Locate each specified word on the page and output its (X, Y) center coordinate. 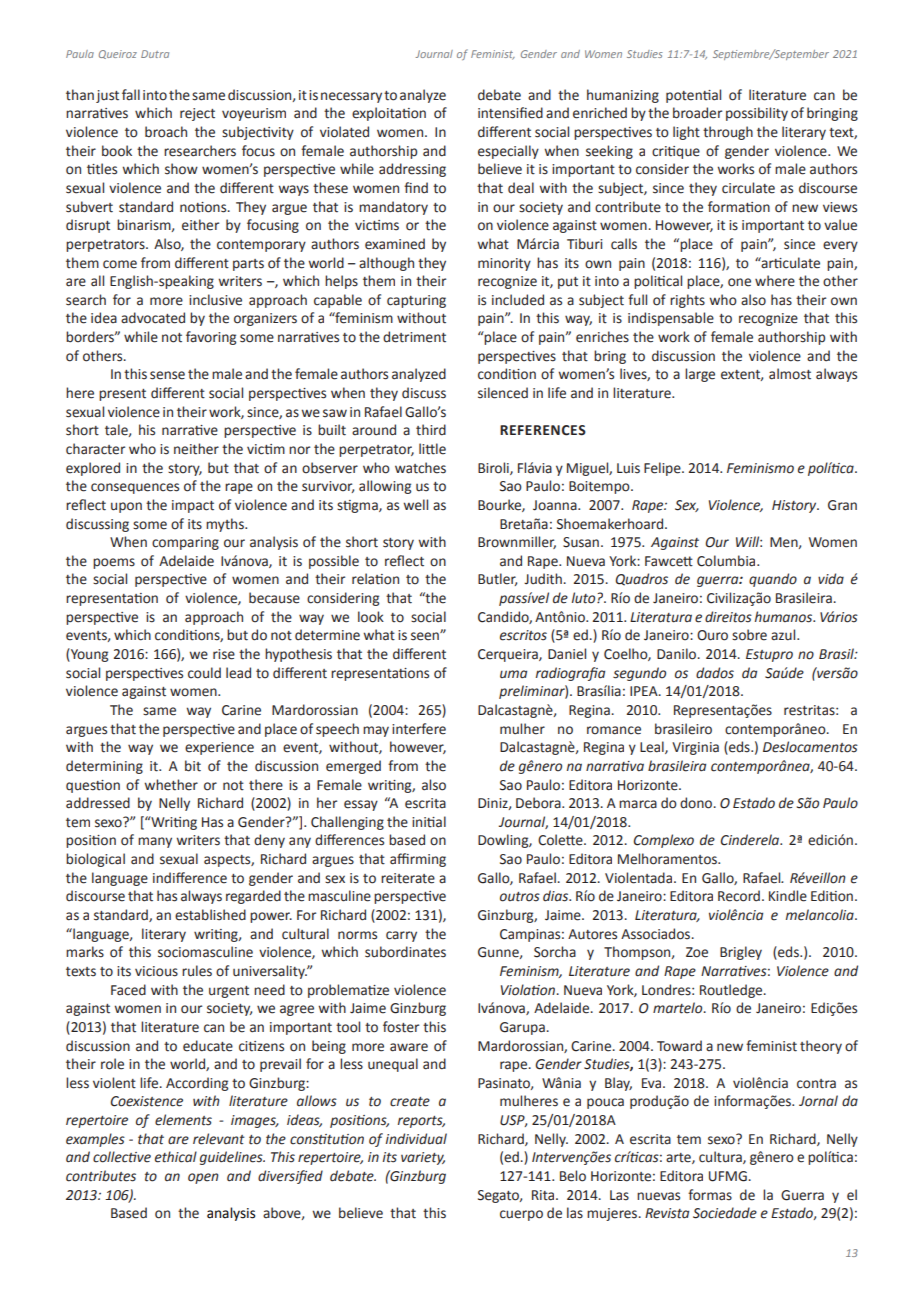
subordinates (405, 952)
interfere (419, 729)
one (739, 282)
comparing (185, 543)
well (415, 505)
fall (131, 94)
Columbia (727, 561)
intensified (510, 113)
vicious (156, 971)
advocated (153, 318)
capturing (416, 301)
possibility (757, 114)
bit (193, 766)
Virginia (695, 748)
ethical (176, 1157)
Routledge (732, 991)
